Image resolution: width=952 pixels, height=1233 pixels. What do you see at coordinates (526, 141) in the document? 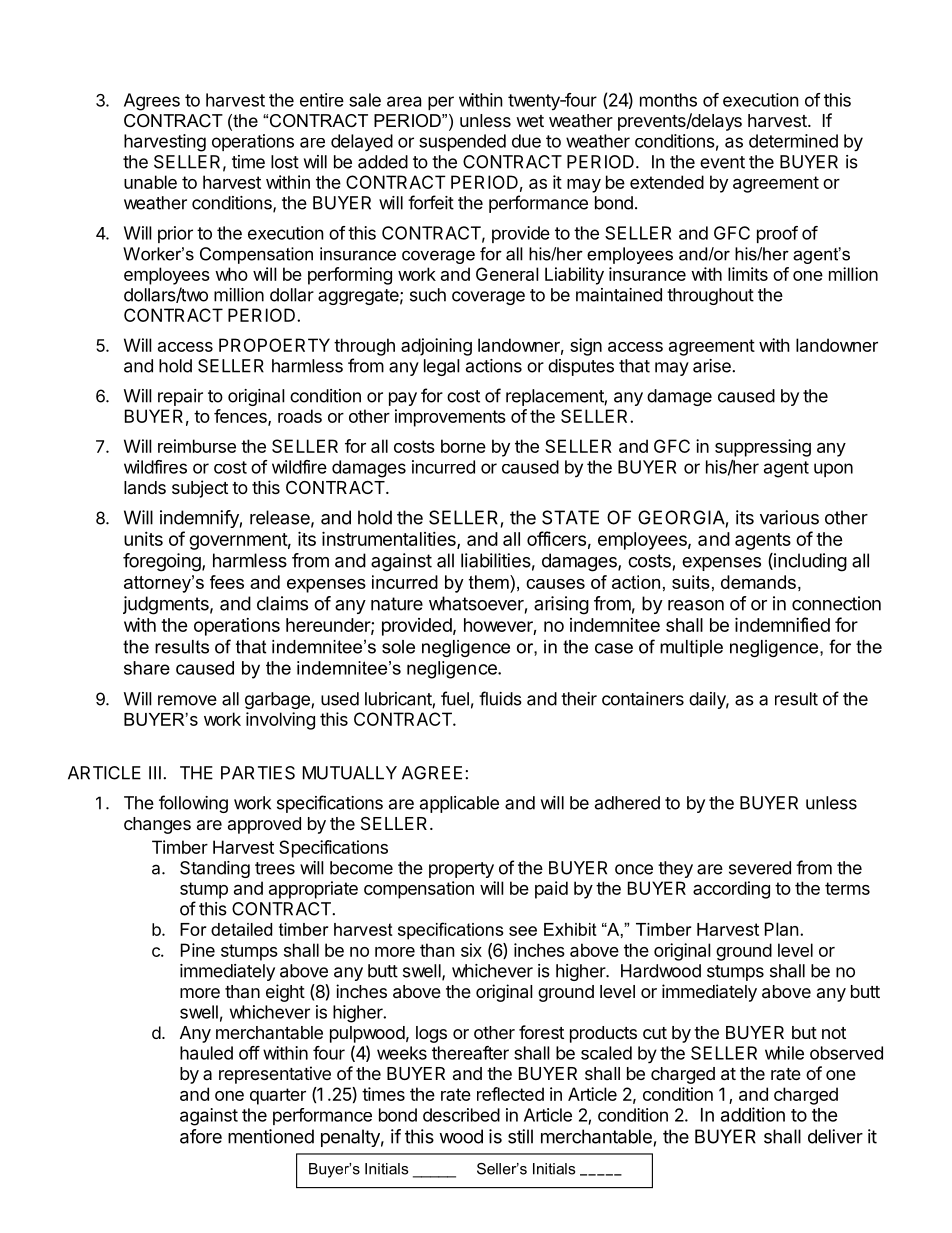
I see `due` at bounding box center [526, 141].
